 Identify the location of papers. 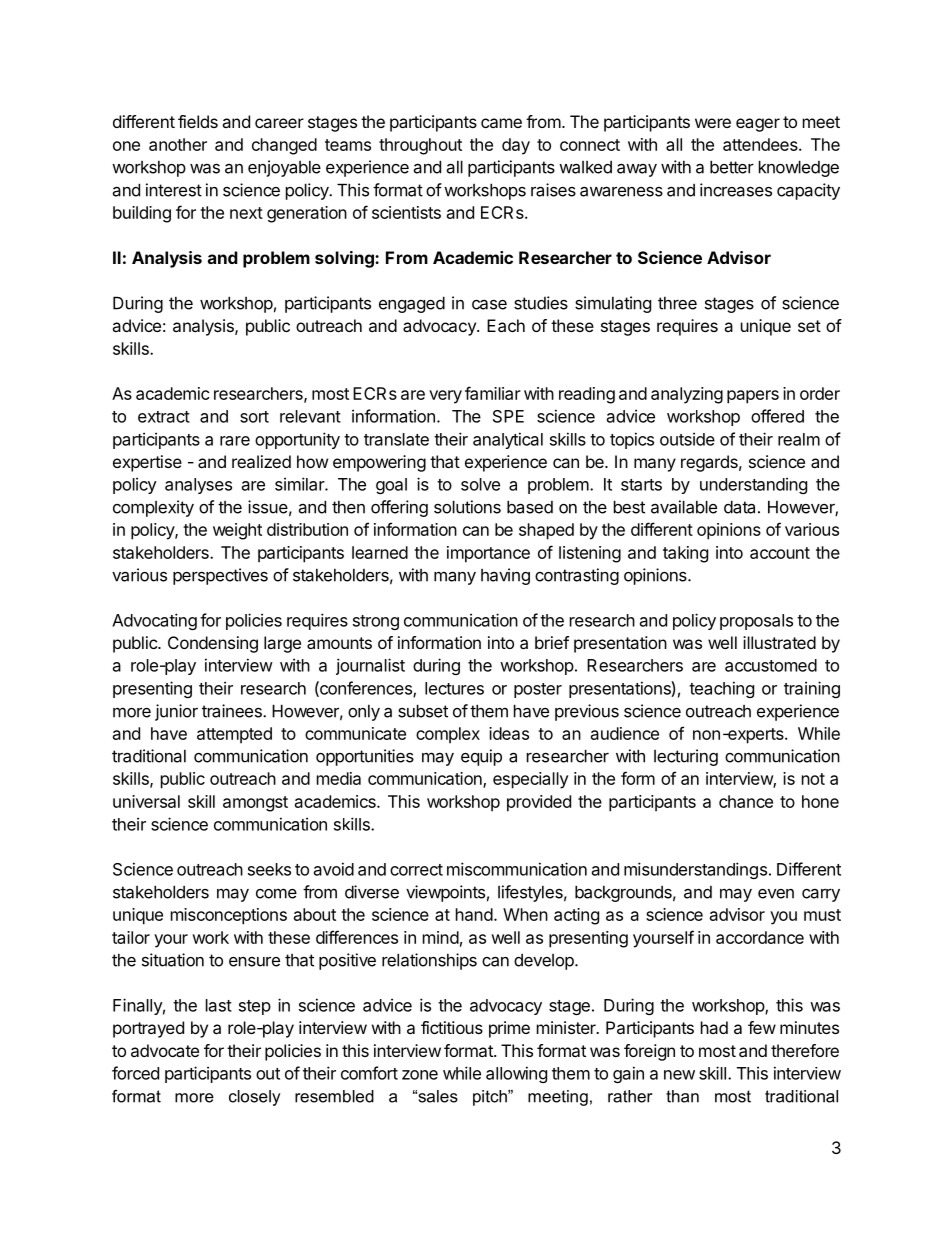
(753, 397).
